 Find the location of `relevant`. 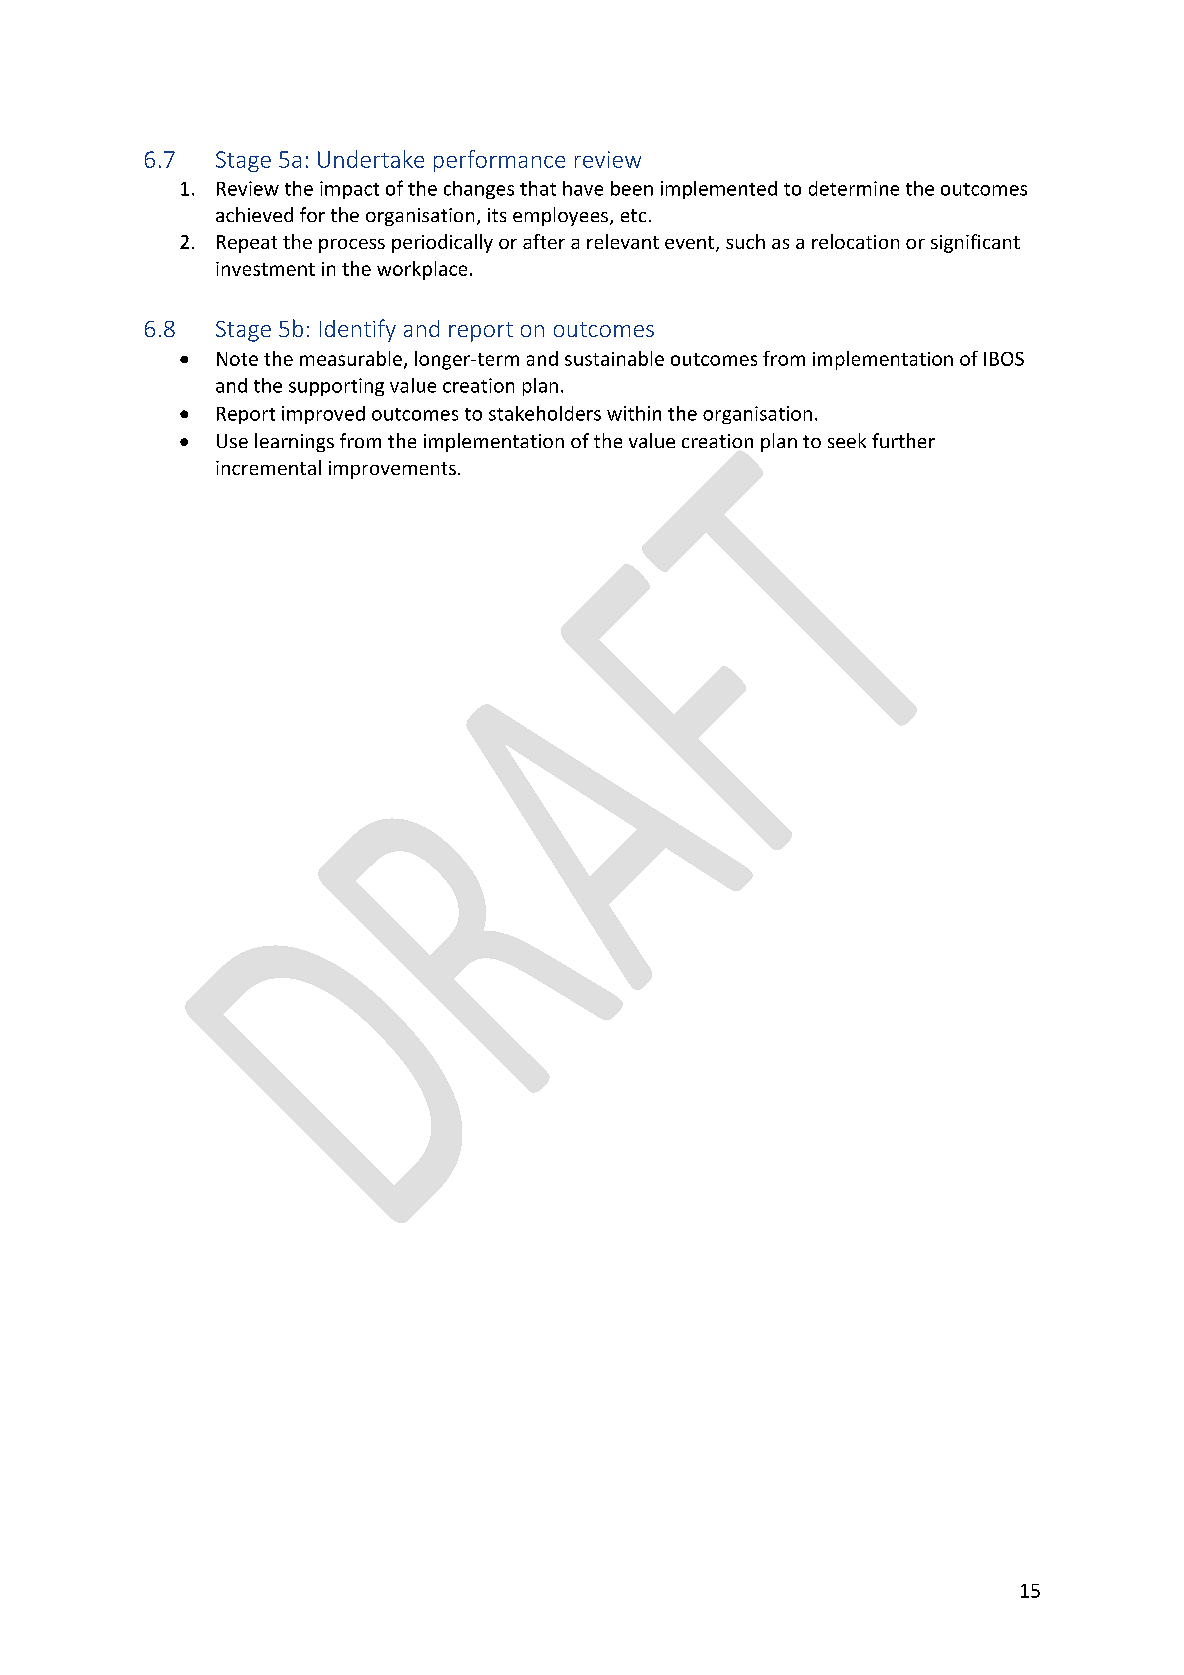

relevant is located at coordinates (623, 241).
